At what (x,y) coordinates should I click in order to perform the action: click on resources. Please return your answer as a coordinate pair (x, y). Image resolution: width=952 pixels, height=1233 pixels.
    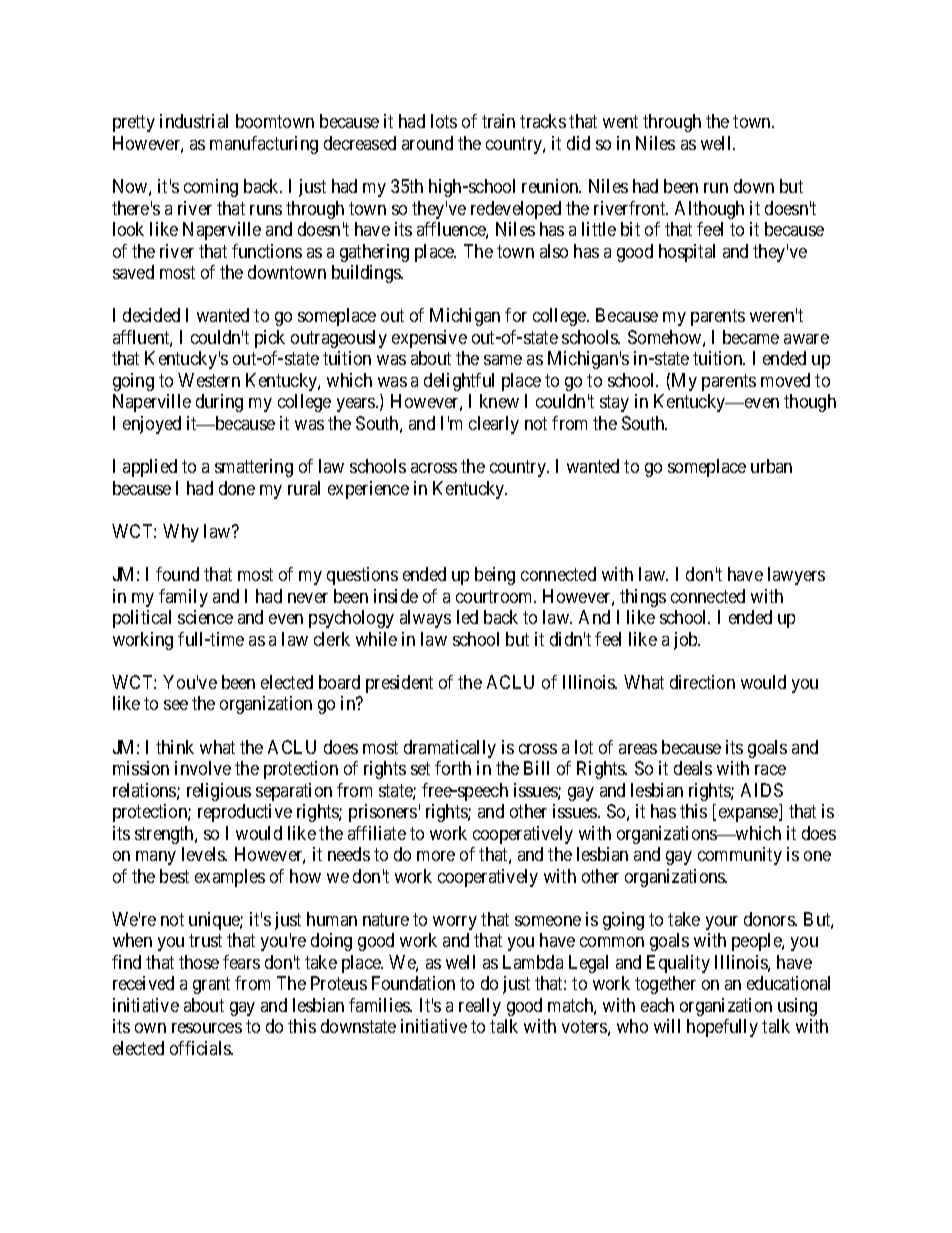
    Looking at the image, I should click on (207, 1028).
